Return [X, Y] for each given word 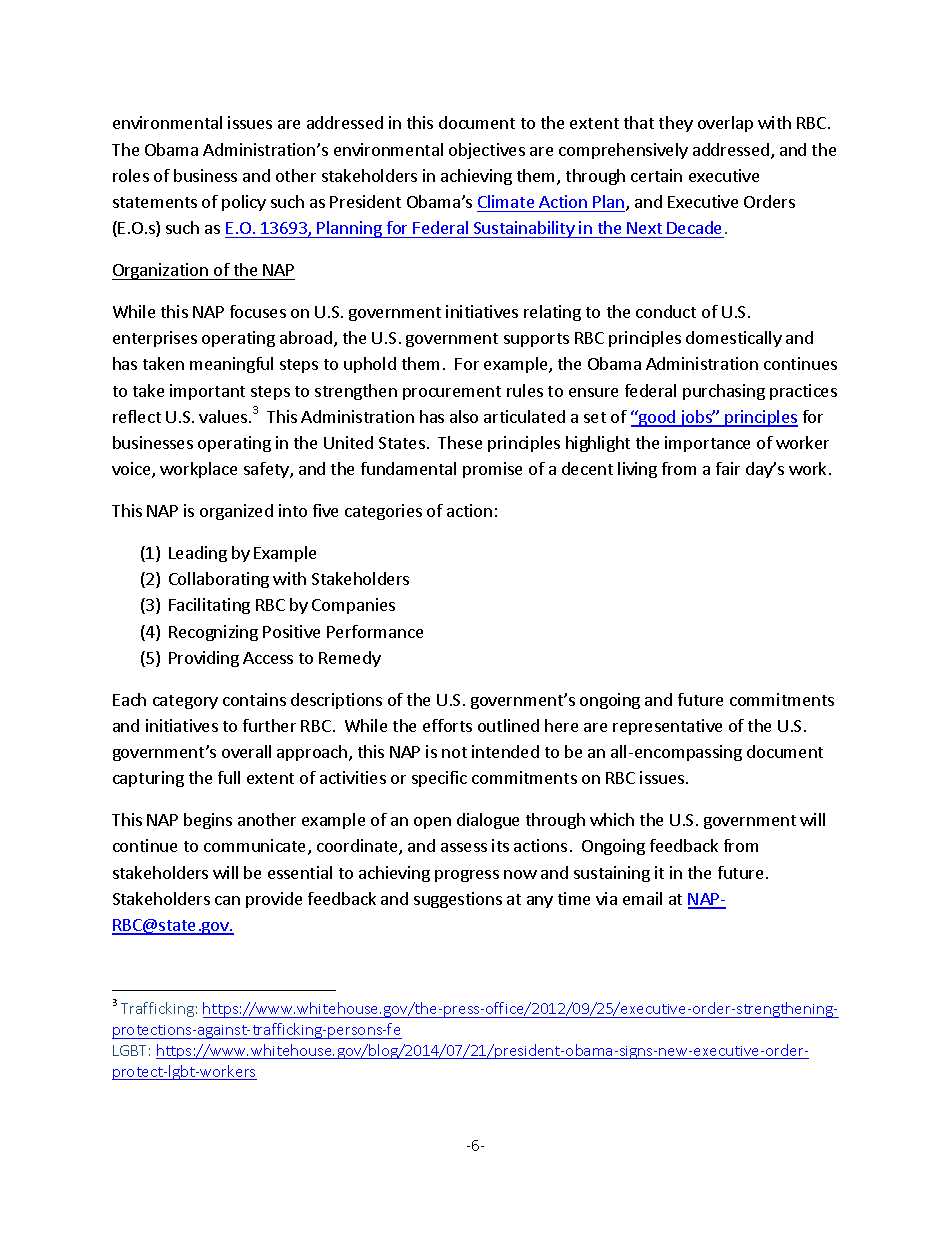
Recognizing [213, 633]
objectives [487, 151]
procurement [452, 393]
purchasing [724, 392]
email [642, 898]
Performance [375, 631]
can [227, 900]
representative [667, 727]
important [207, 392]
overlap [725, 124]
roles [131, 175]
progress [467, 876]
